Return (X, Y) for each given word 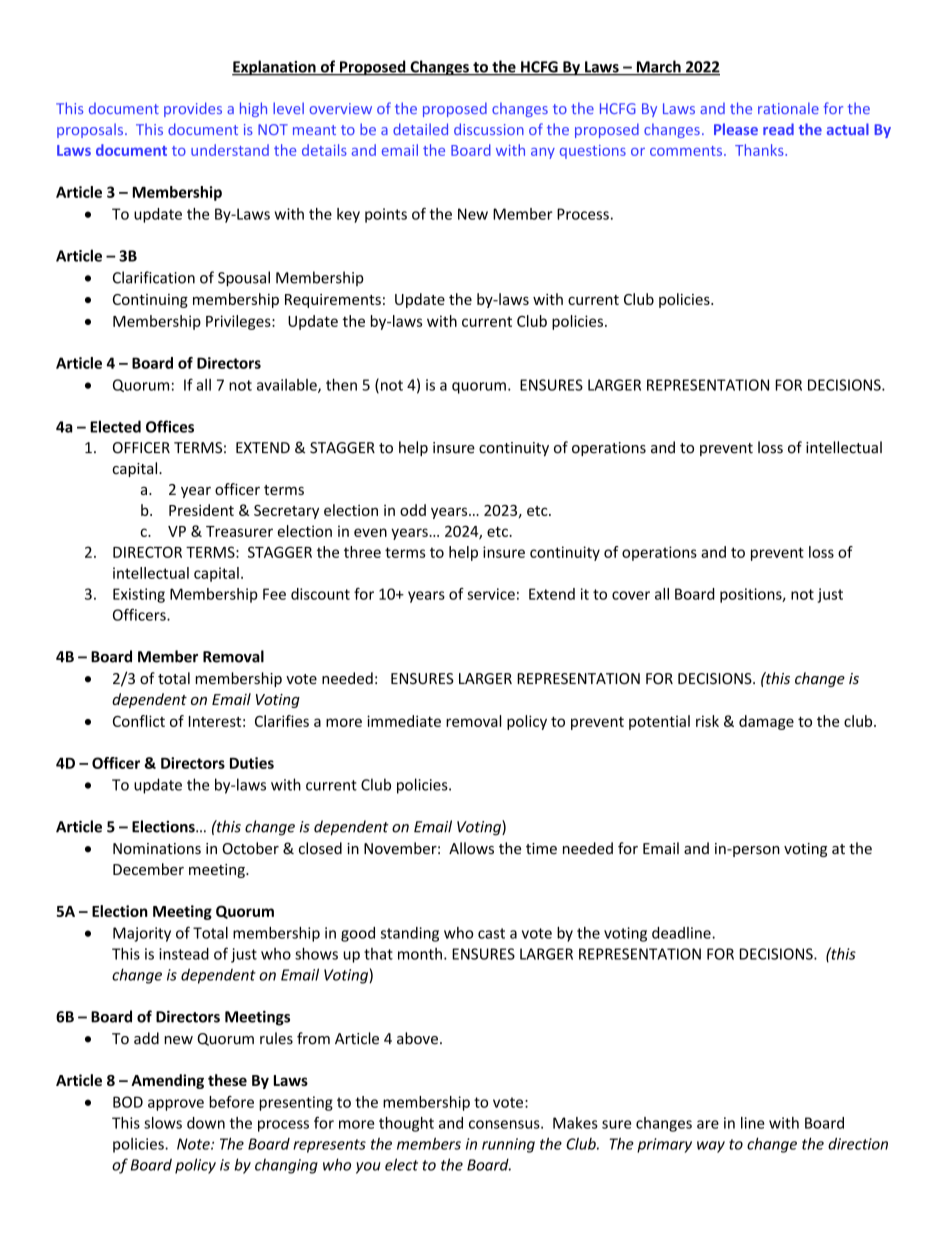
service (491, 594)
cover (631, 595)
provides (193, 109)
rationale (788, 108)
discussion (489, 129)
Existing (139, 595)
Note (194, 1144)
